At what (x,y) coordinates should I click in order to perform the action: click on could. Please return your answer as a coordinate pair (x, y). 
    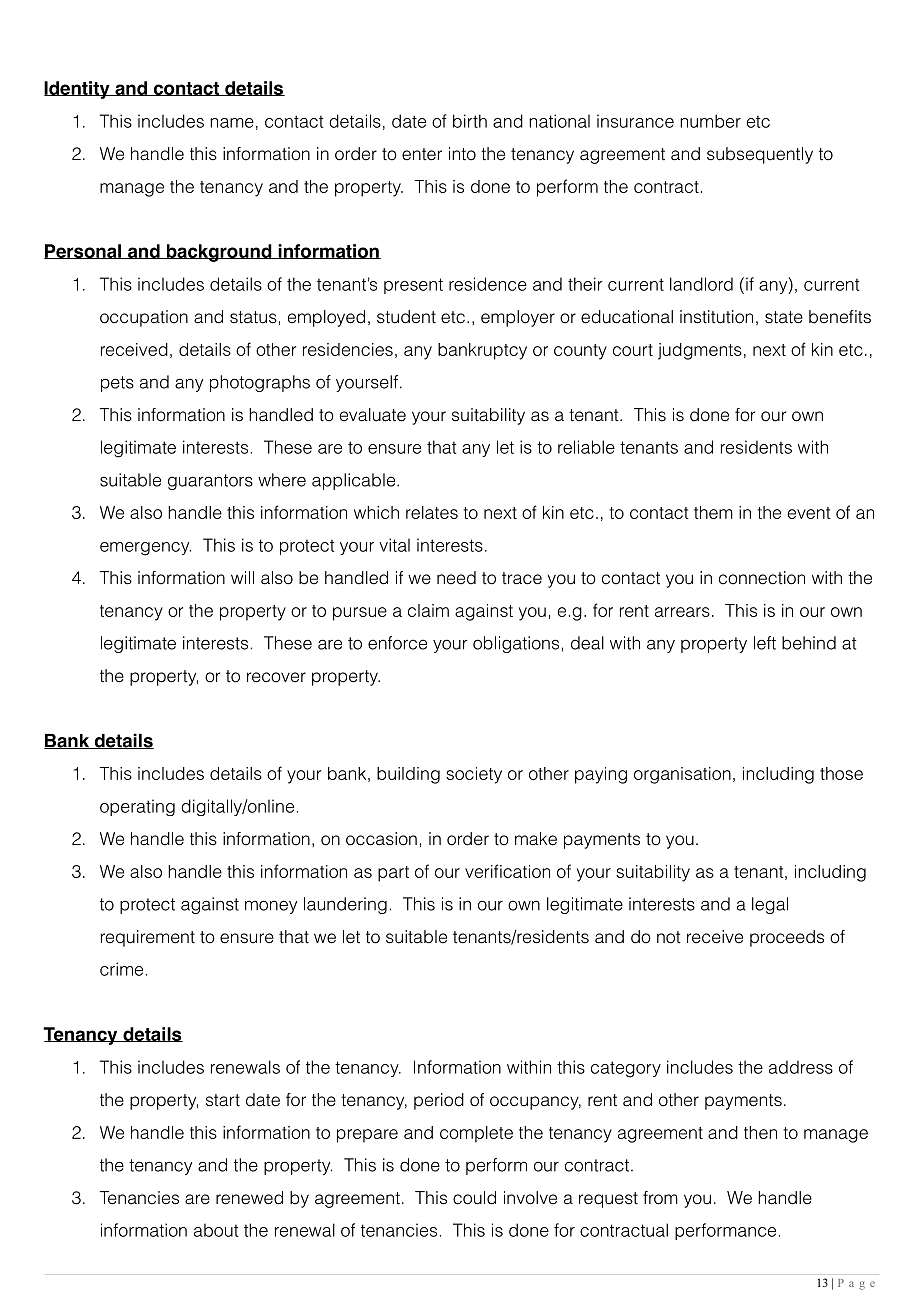
    Looking at the image, I should click on (474, 1198).
